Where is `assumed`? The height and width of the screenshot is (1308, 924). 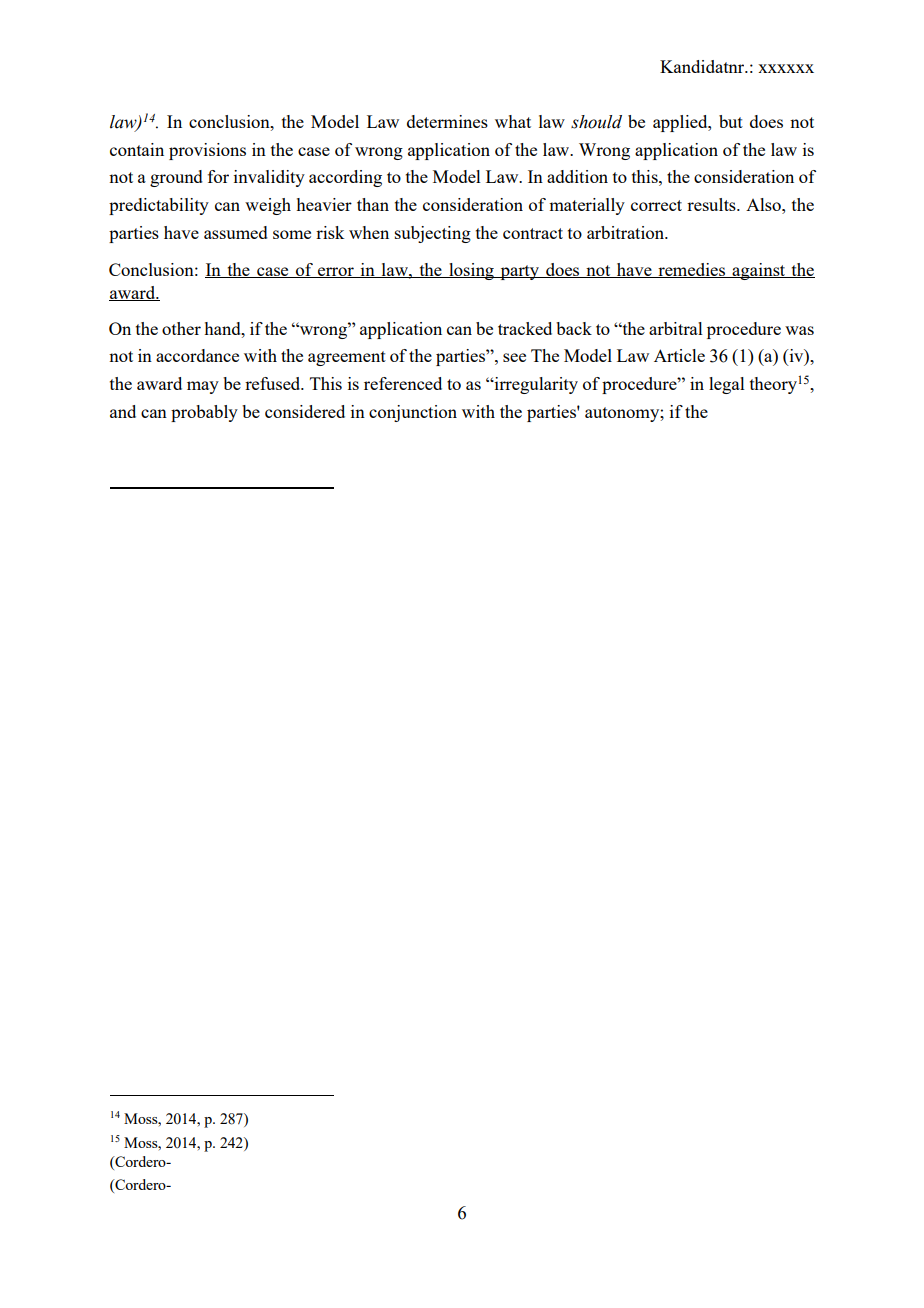 assumed is located at coordinates (236, 232).
